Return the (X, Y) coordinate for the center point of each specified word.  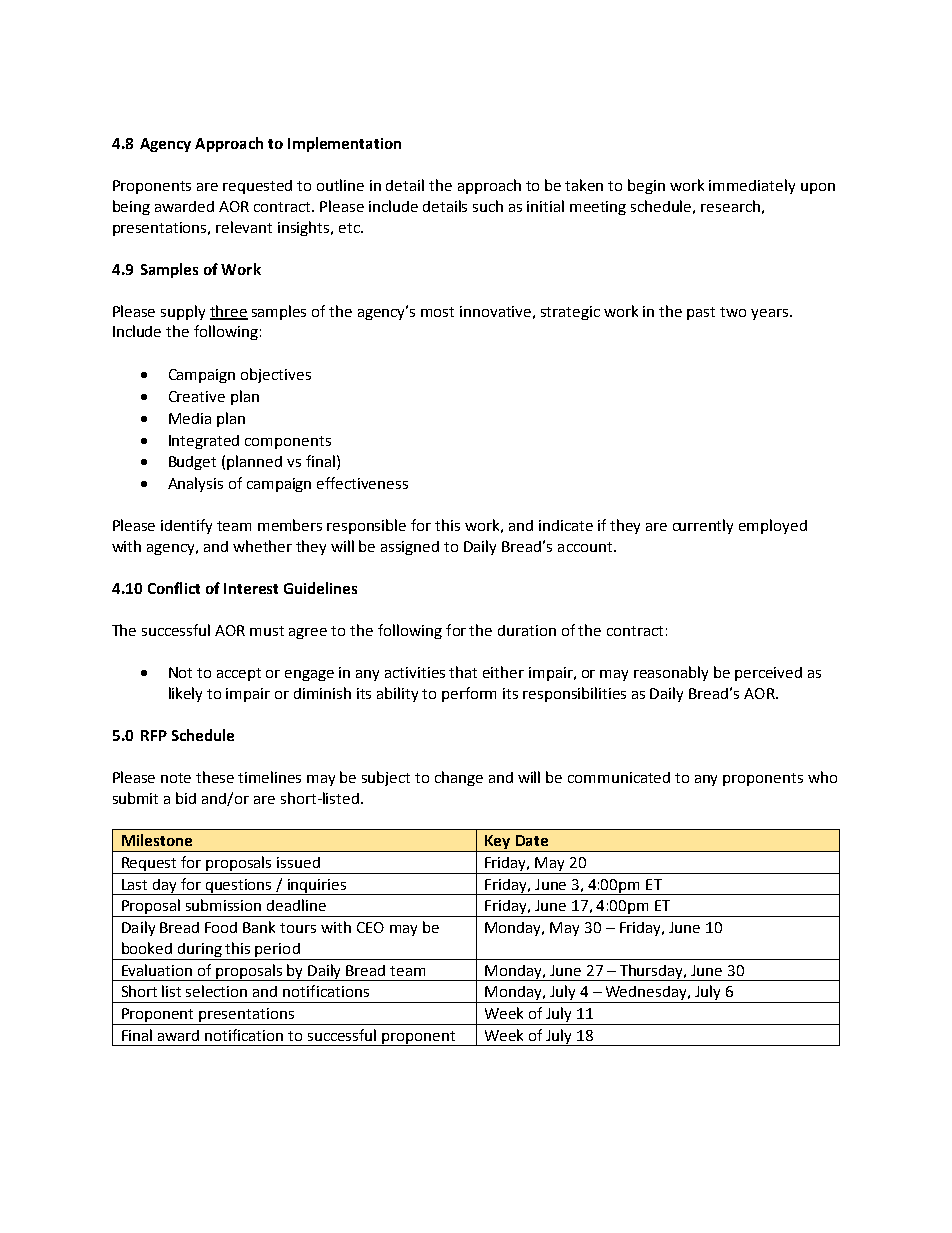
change (459, 778)
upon (818, 188)
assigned (410, 548)
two (733, 312)
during (200, 951)
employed (773, 526)
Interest (251, 588)
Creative (197, 396)
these (215, 777)
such (488, 206)
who (822, 777)
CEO (370, 927)
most (437, 312)
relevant (244, 227)
